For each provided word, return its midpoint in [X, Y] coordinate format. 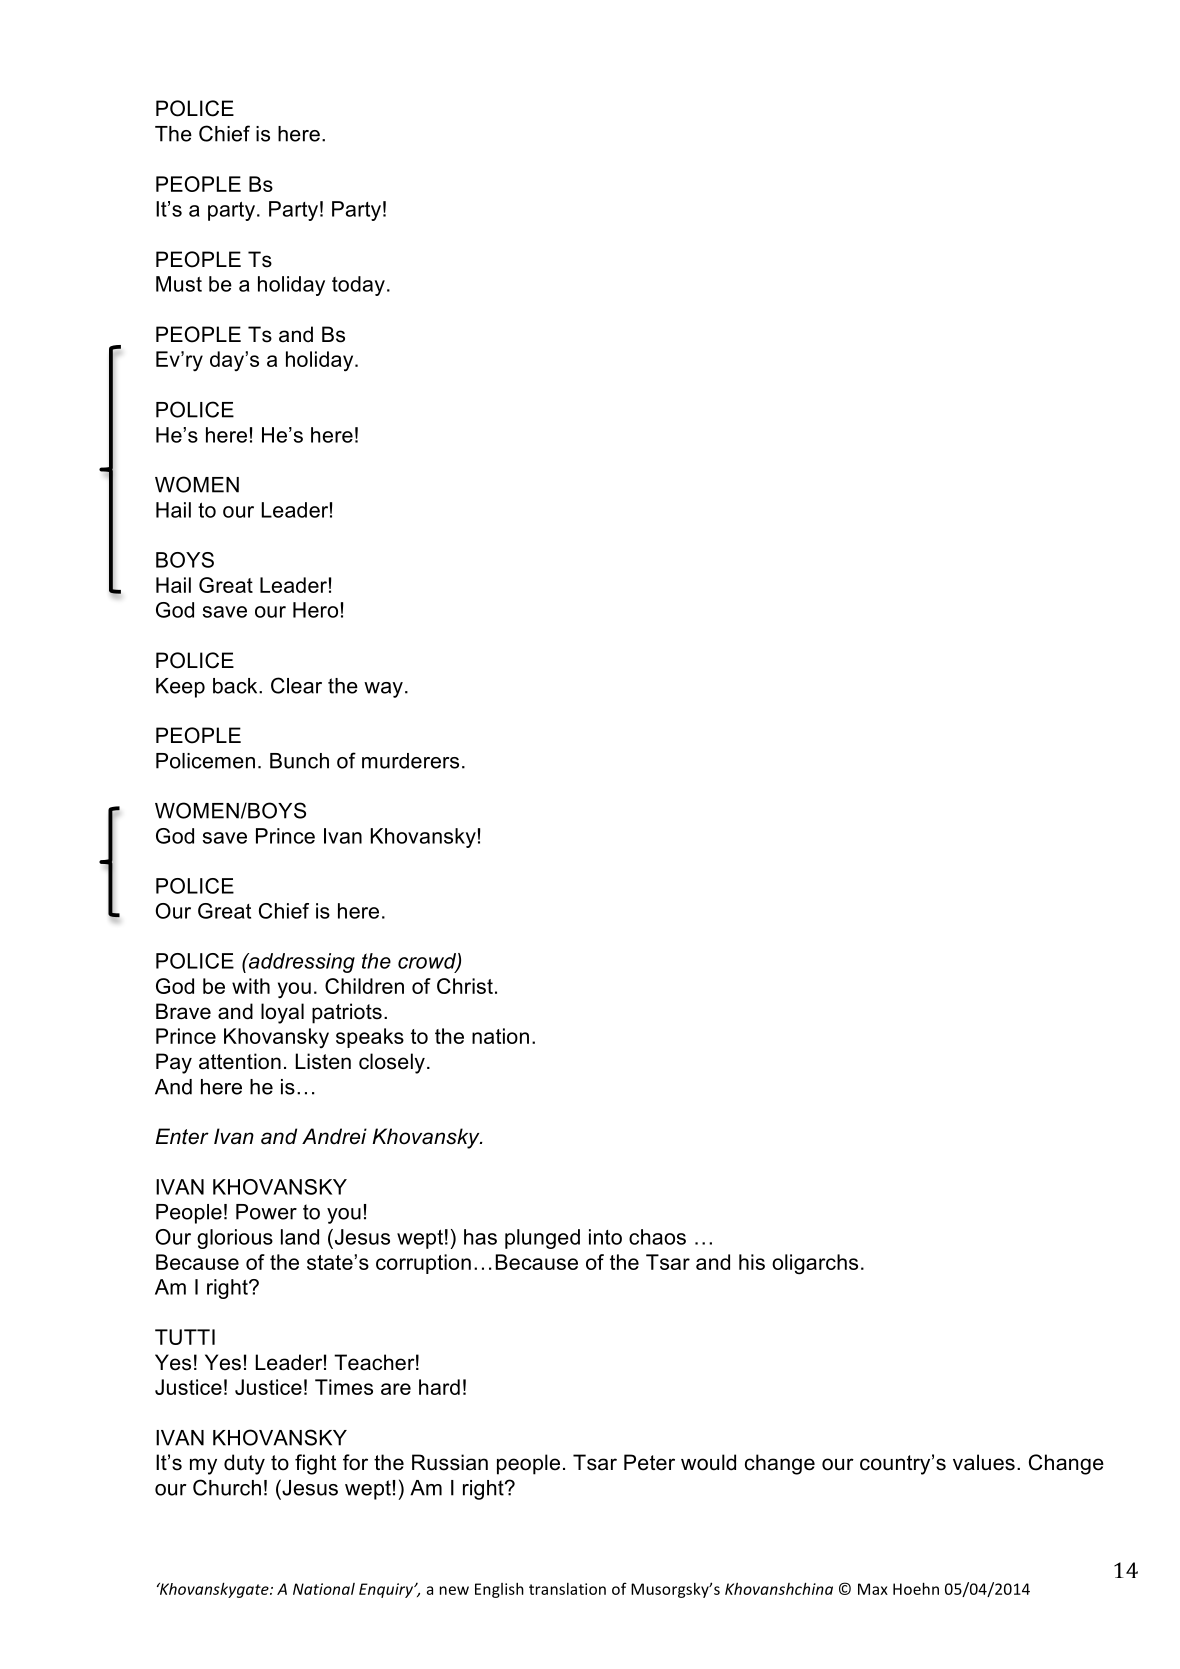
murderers [410, 761]
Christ [465, 986]
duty [244, 1464]
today [358, 286]
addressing [301, 963]
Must [179, 284]
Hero [315, 610]
